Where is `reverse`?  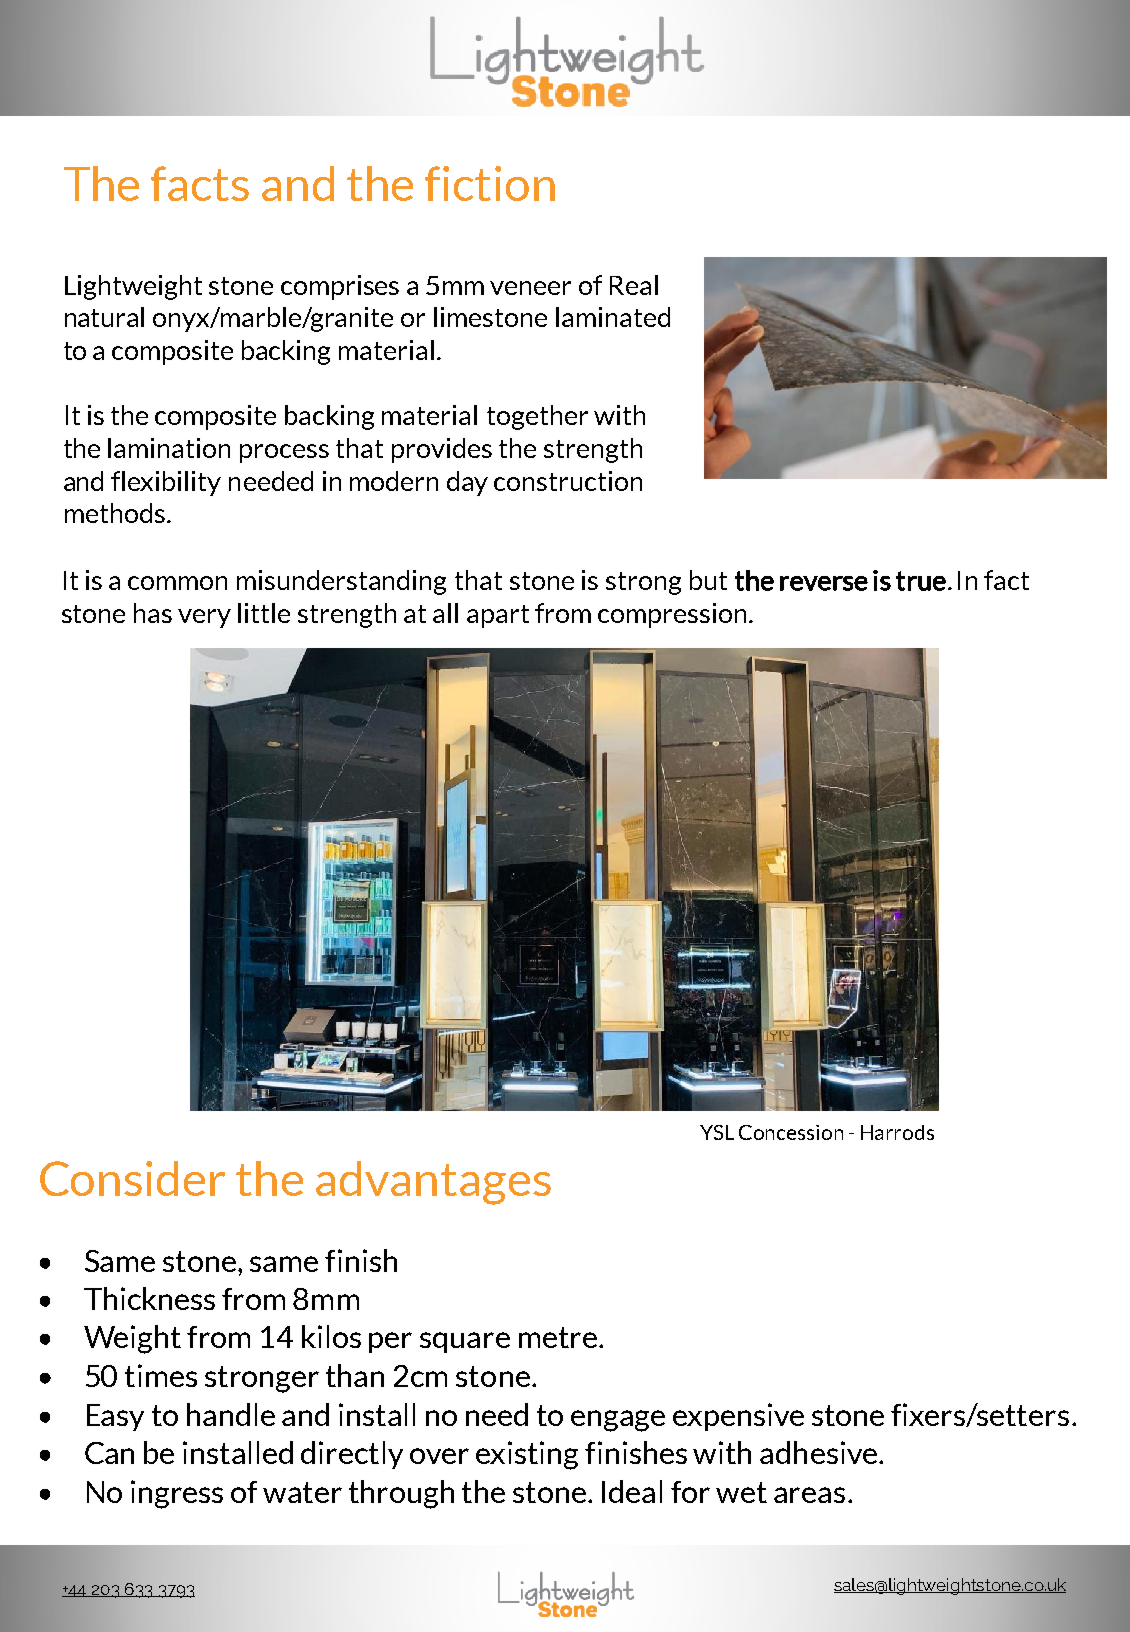 reverse is located at coordinates (824, 583).
